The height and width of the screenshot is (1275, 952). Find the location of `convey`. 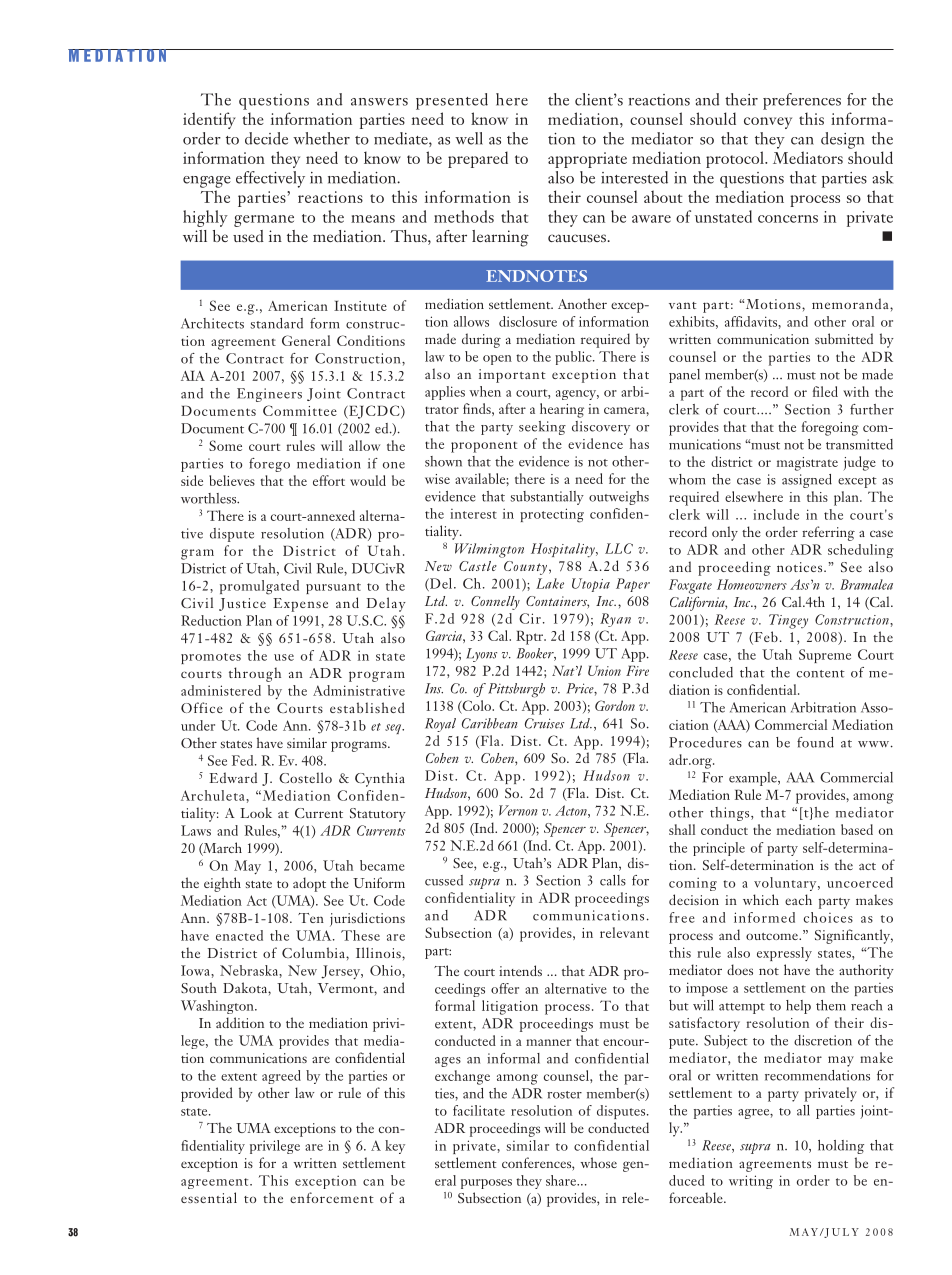

convey is located at coordinates (768, 123).
